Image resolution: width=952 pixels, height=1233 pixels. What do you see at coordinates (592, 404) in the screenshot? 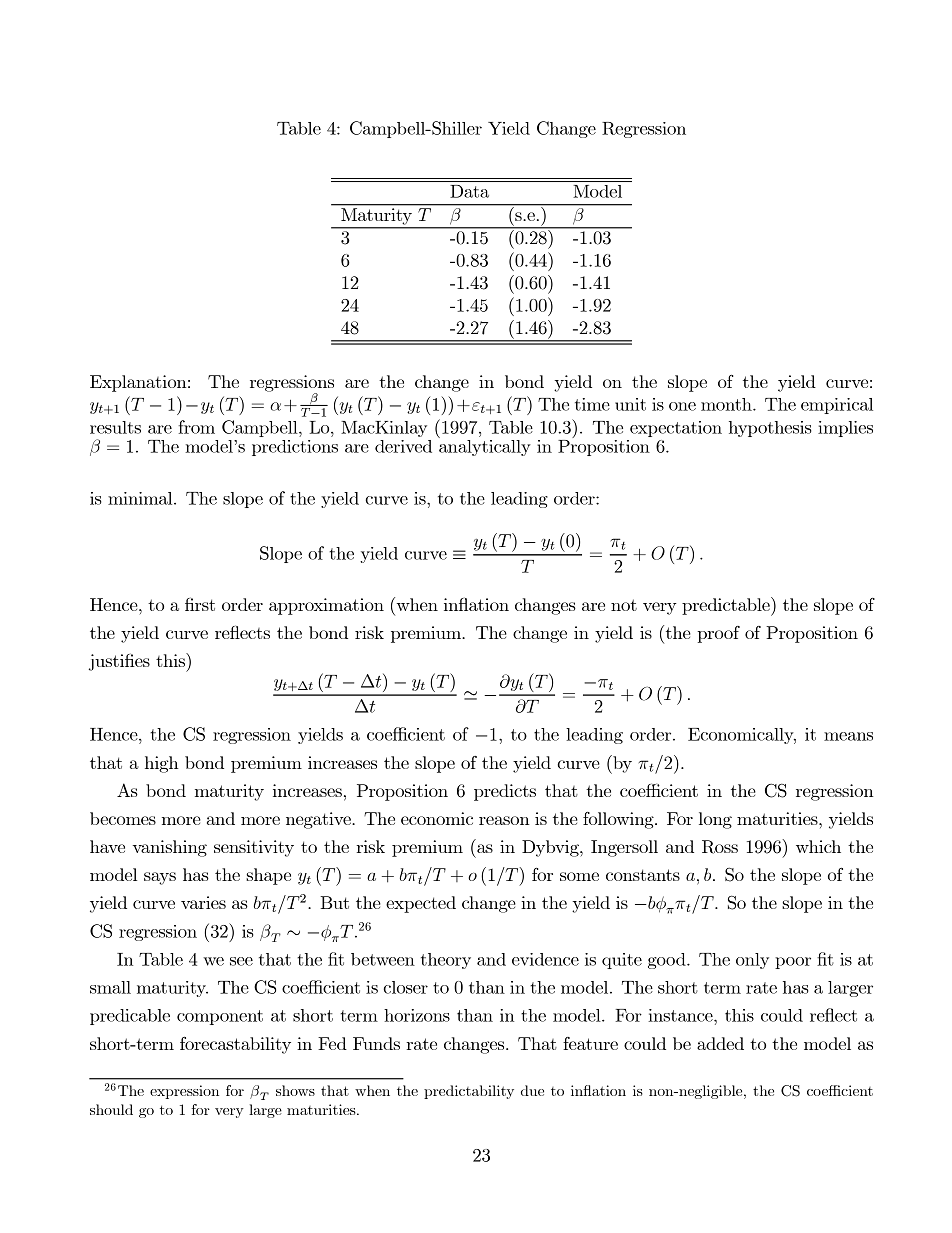
I see `time` at bounding box center [592, 404].
